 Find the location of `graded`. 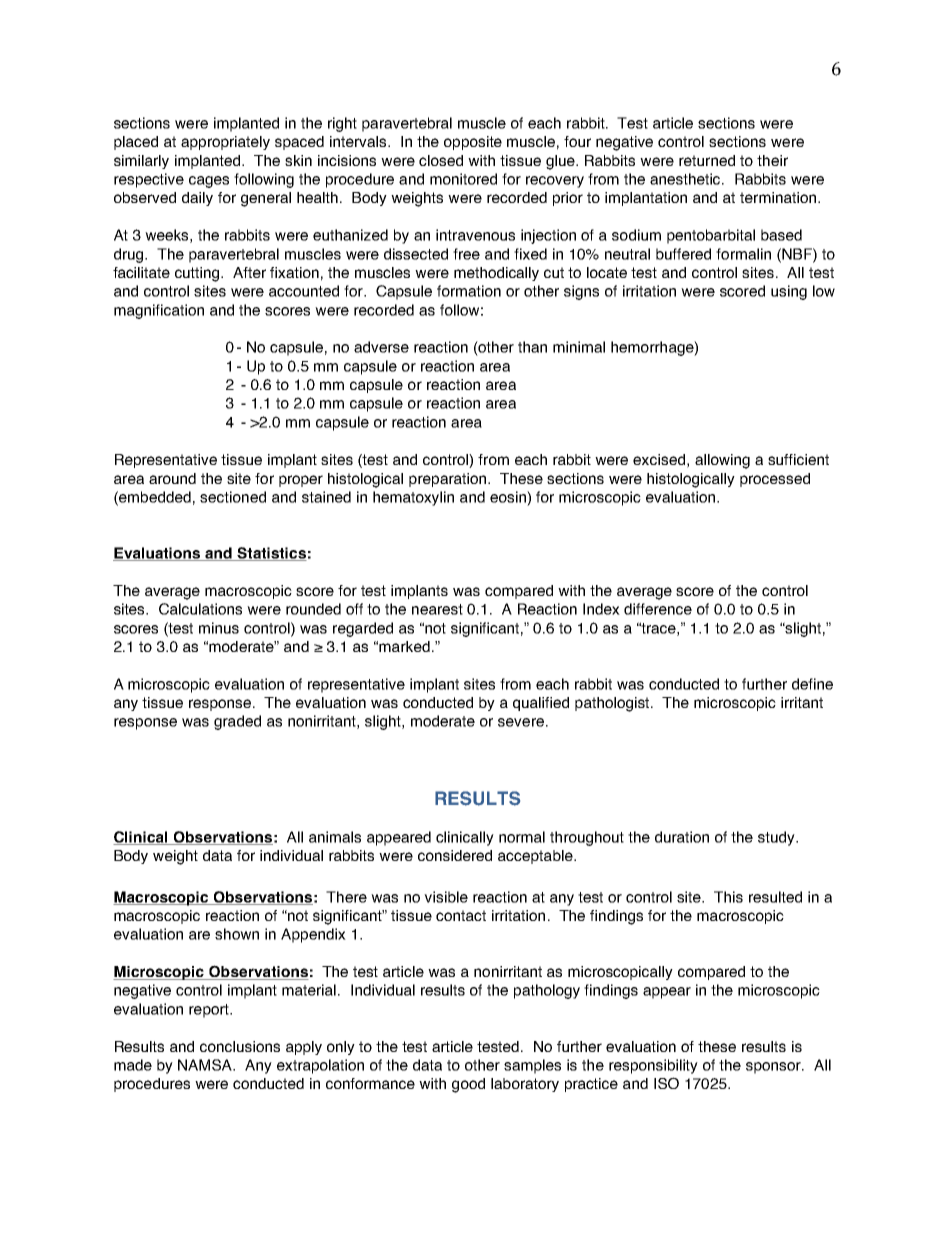

graded is located at coordinates (237, 722).
